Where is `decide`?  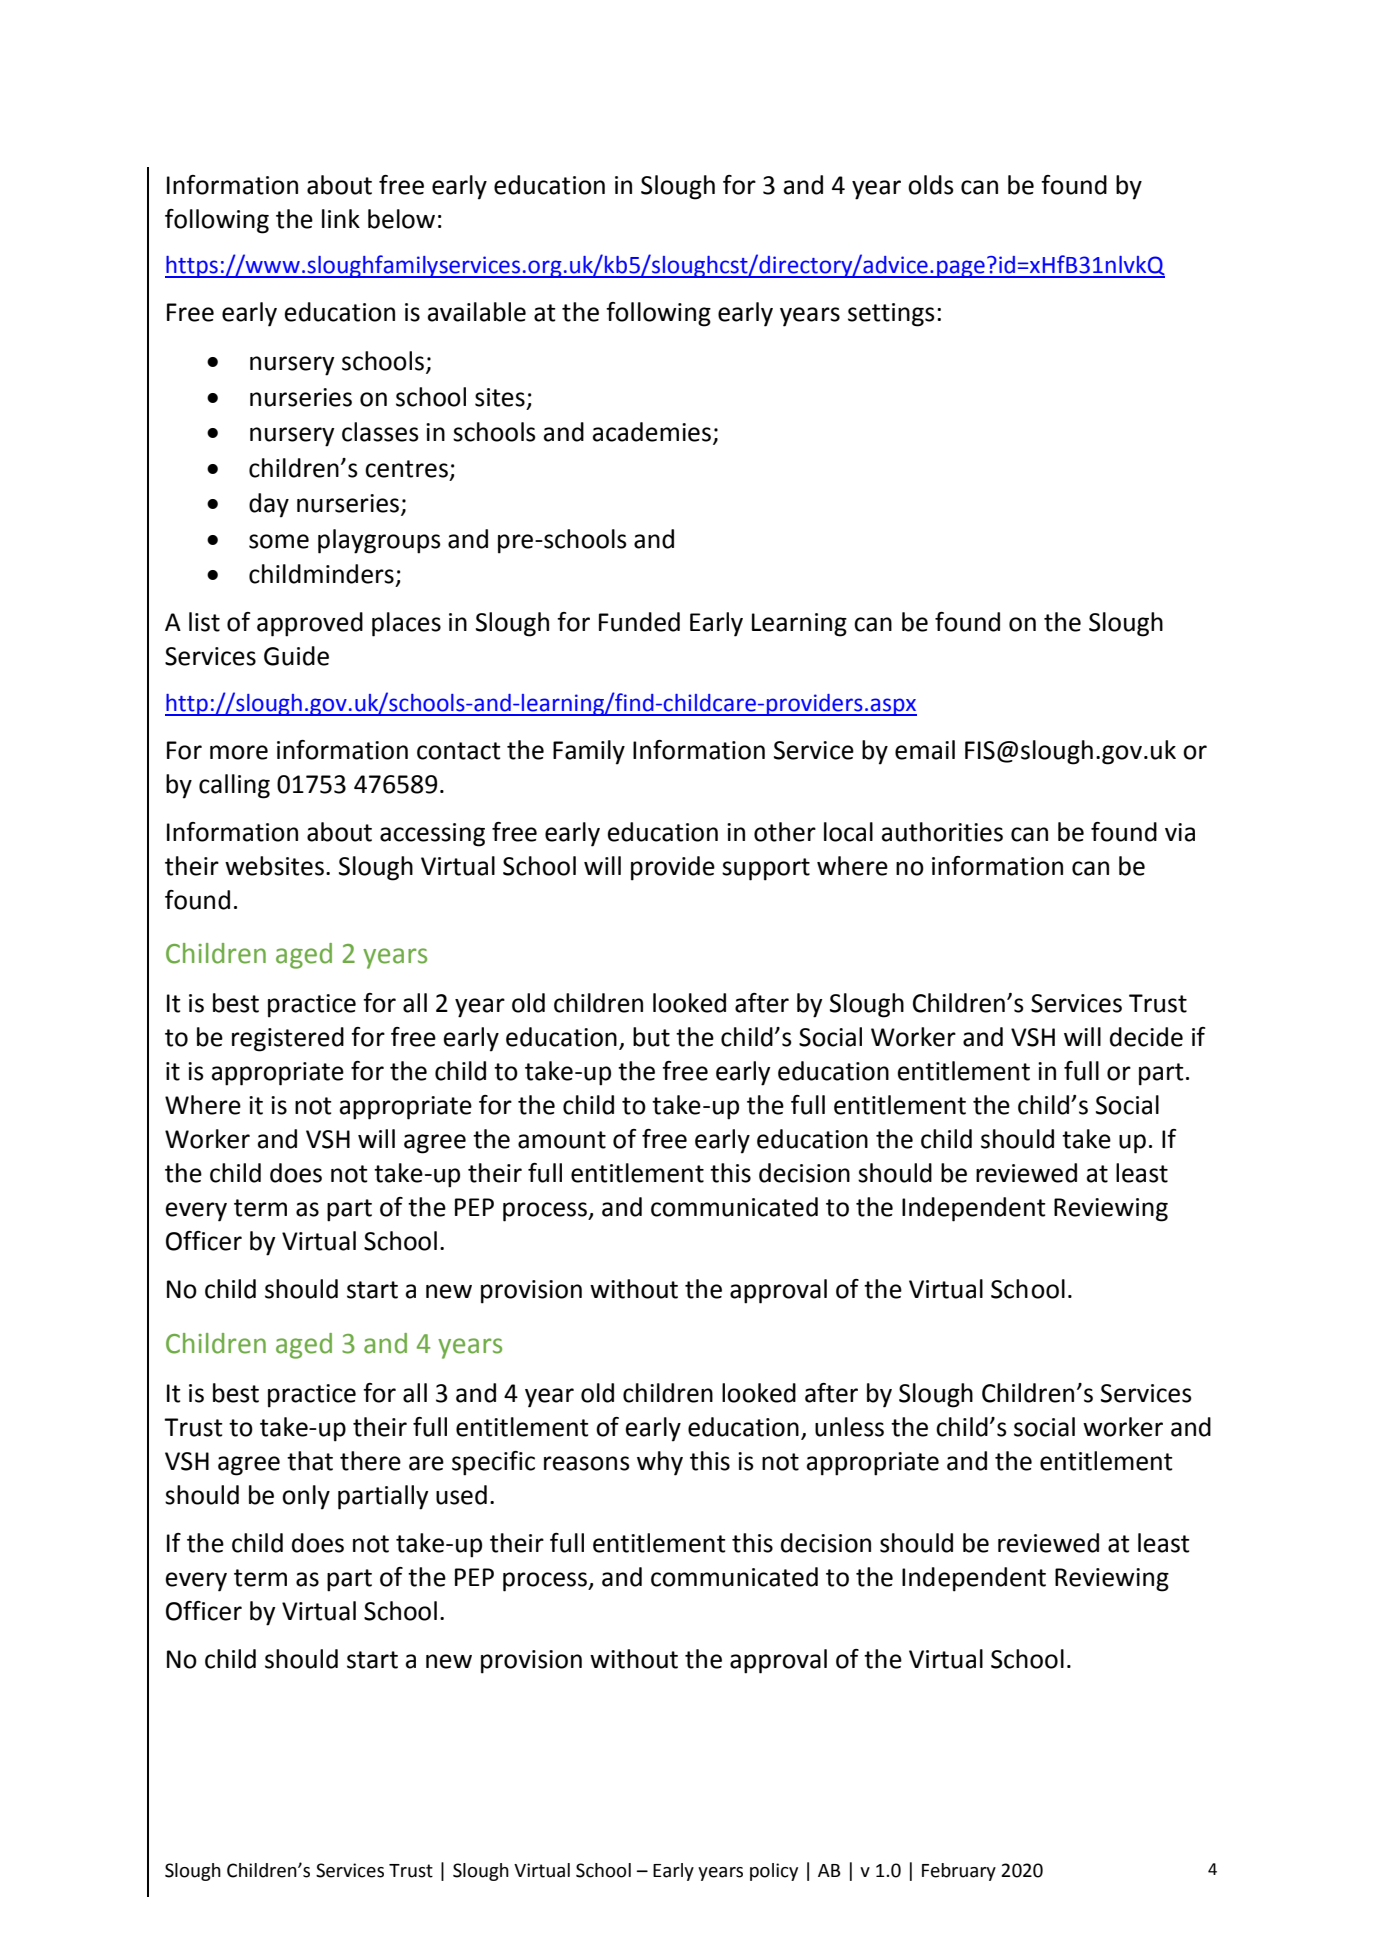
decide is located at coordinates (1146, 1037).
